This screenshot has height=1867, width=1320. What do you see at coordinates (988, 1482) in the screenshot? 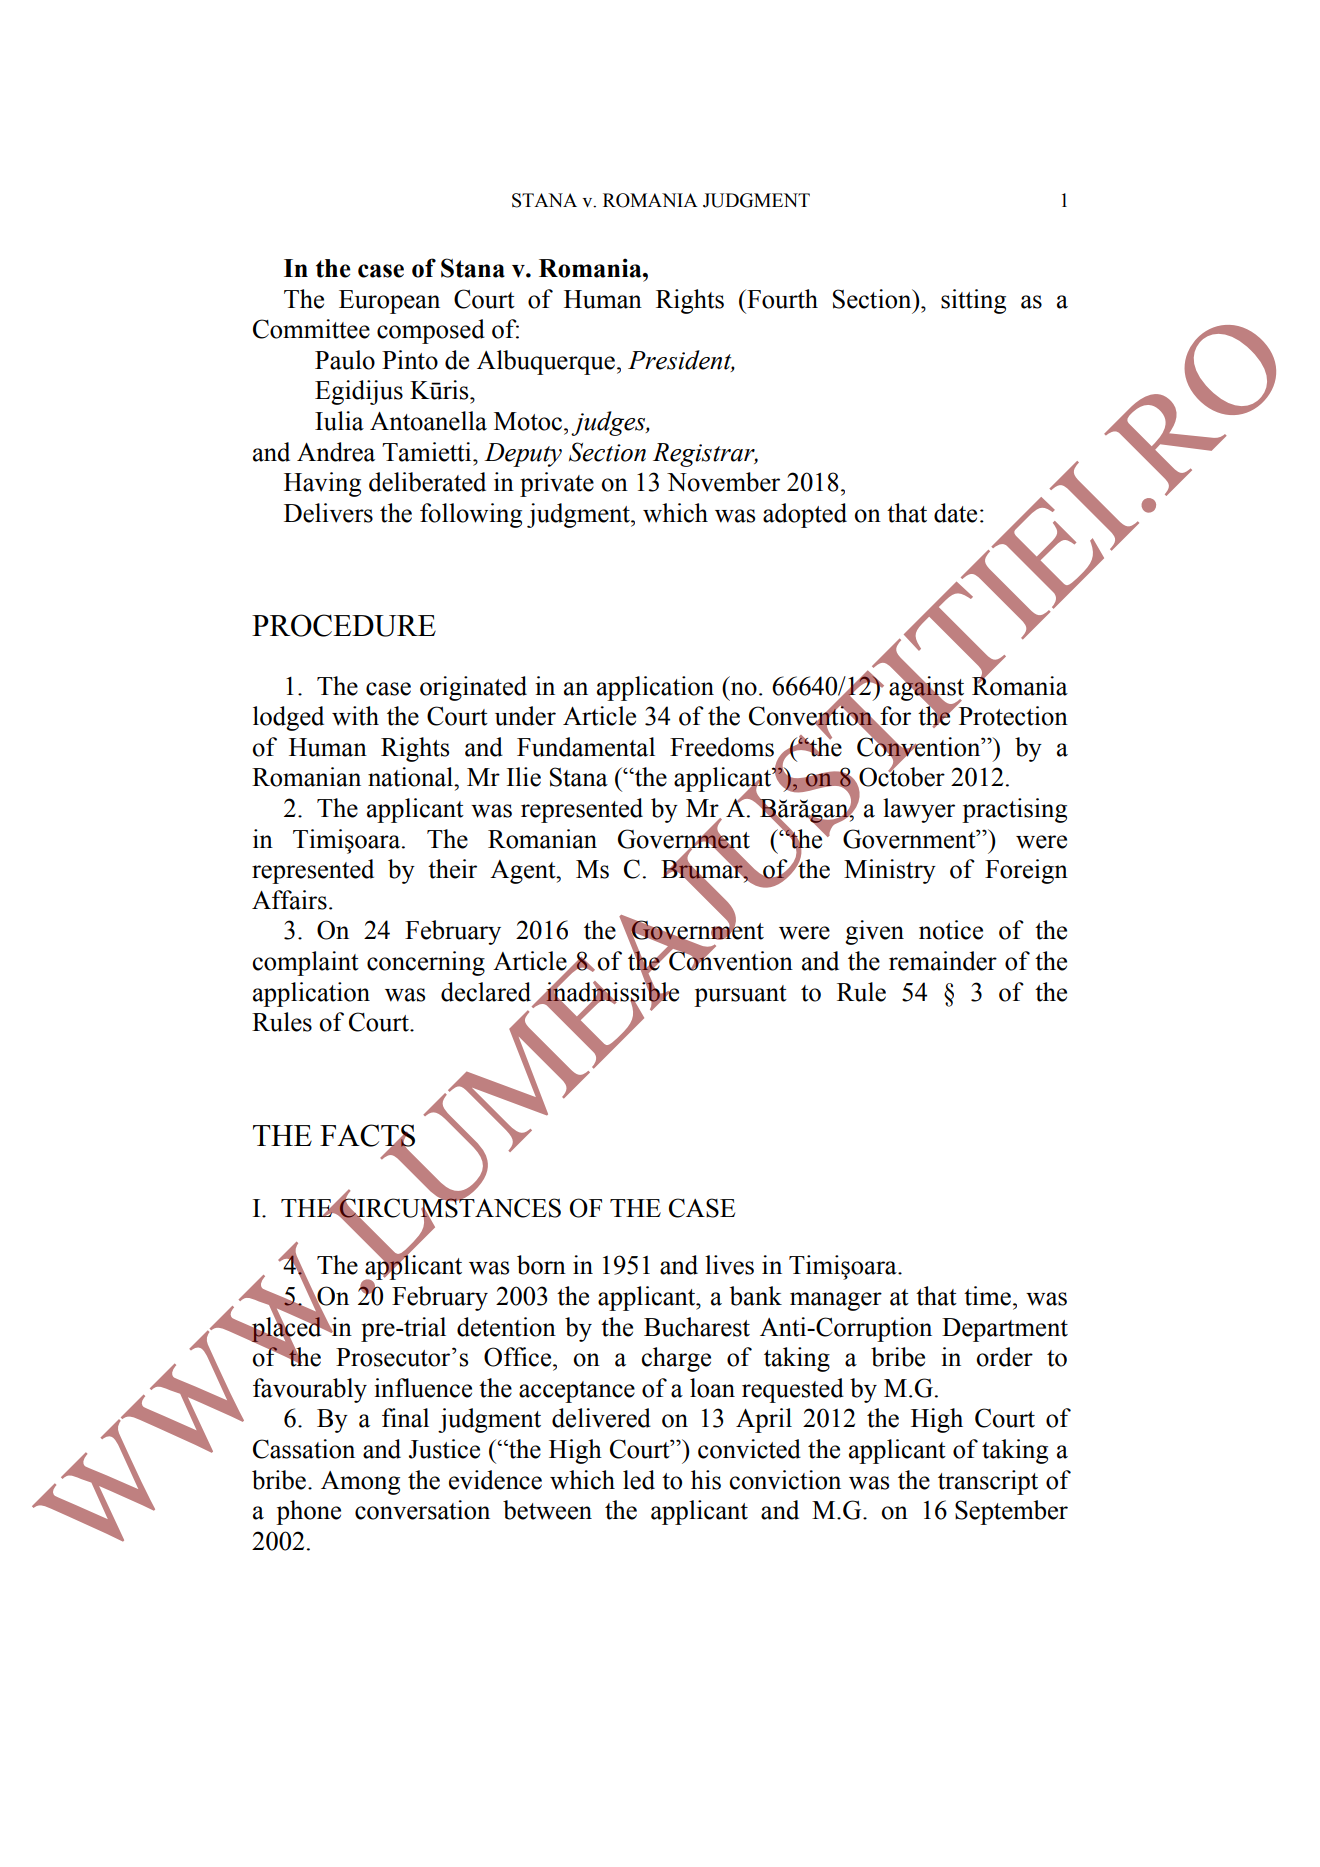
I see `transcript` at bounding box center [988, 1482].
